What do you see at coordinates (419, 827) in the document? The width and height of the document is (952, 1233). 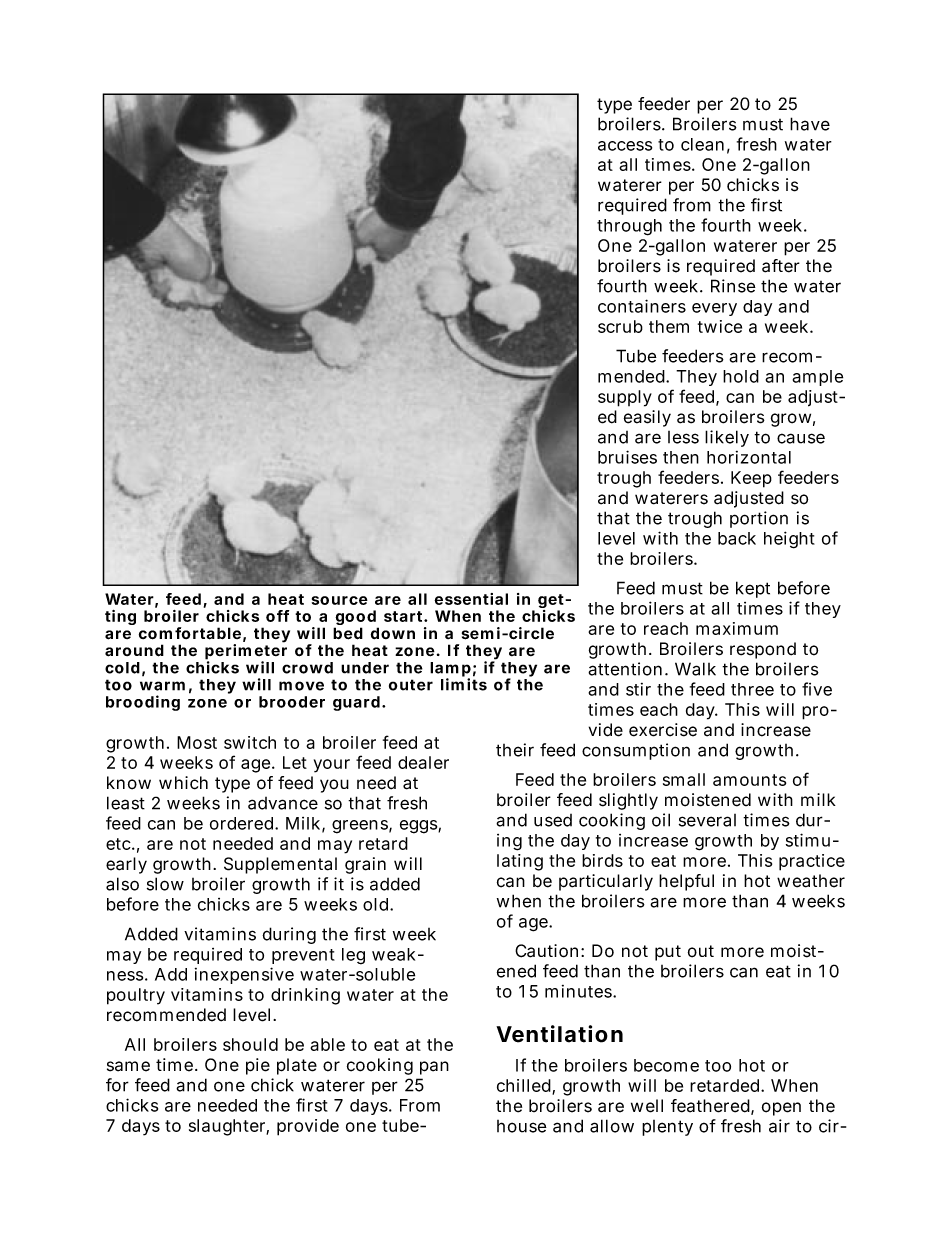 I see `eggs` at bounding box center [419, 827].
